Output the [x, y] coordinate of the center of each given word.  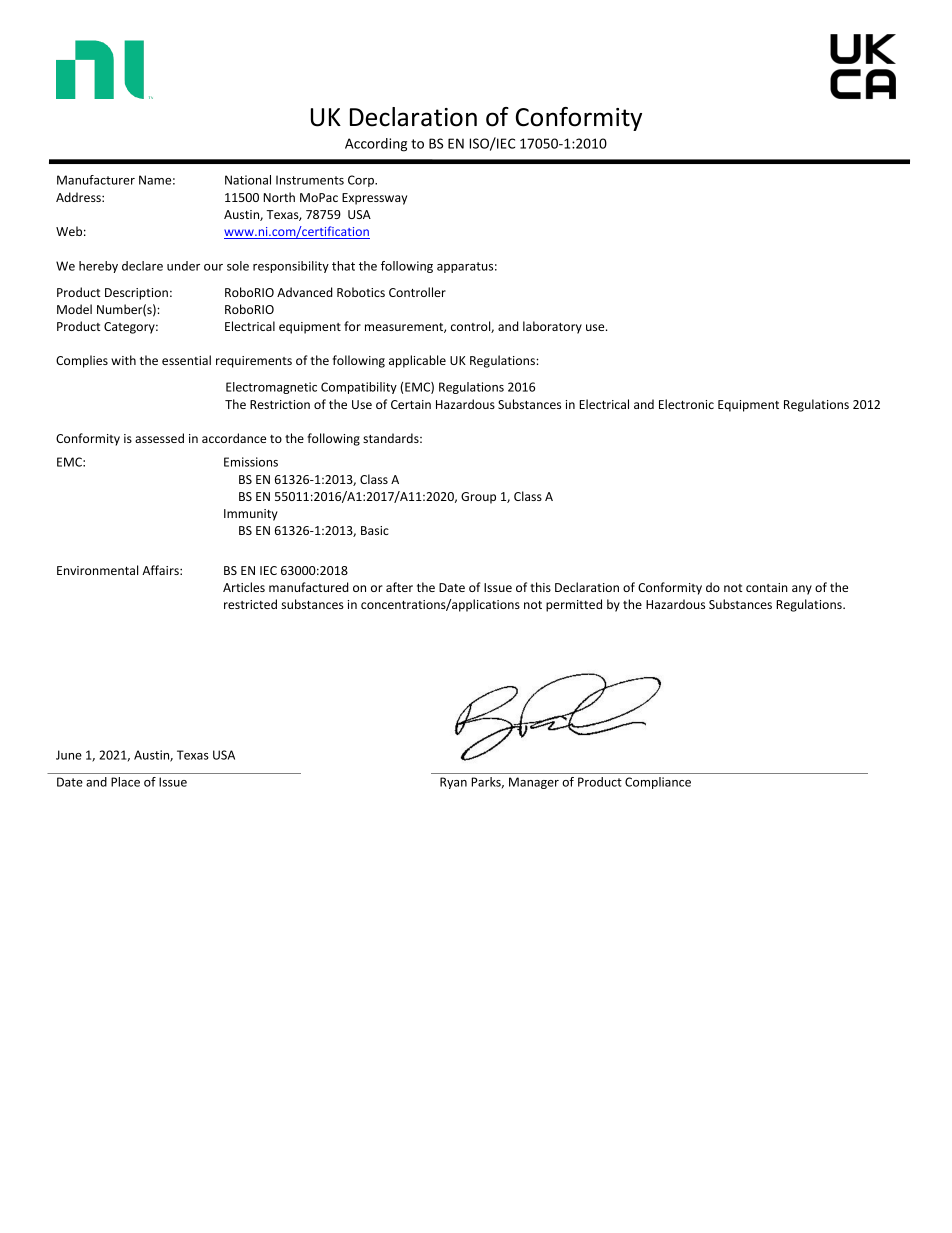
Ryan [453, 783]
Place [125, 782]
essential [186, 360]
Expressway [374, 199]
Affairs [161, 570]
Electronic [686, 404]
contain [767, 587]
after [399, 587]
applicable [417, 361]
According [376, 145]
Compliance [658, 783]
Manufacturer [96, 180]
